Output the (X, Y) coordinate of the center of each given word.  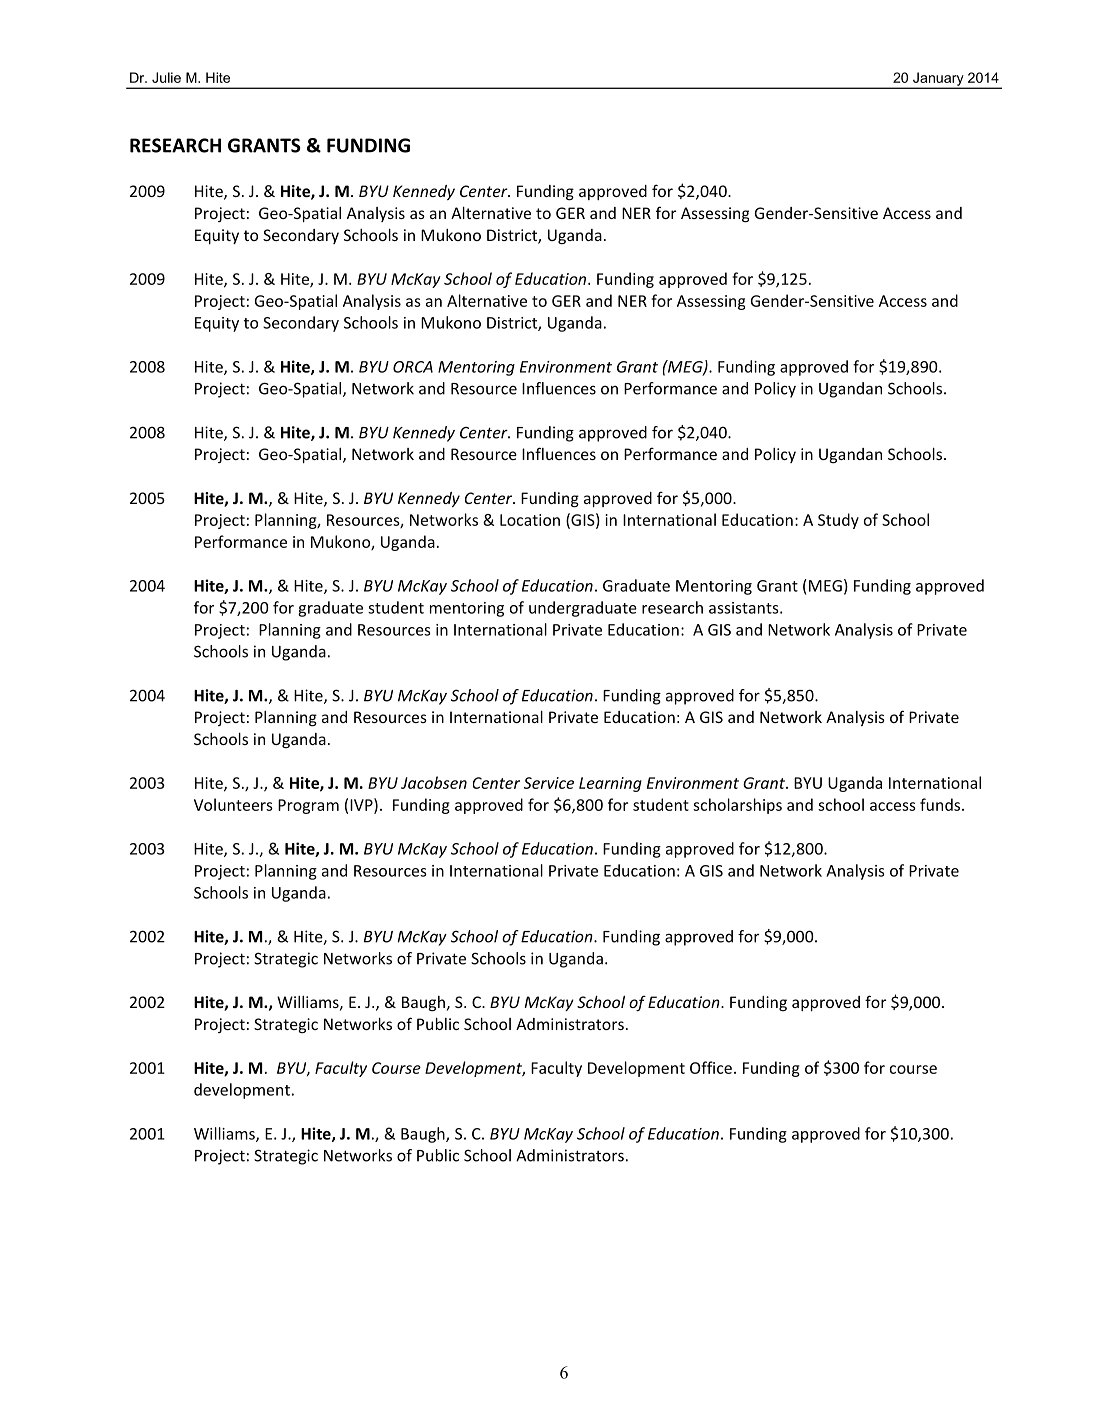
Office (711, 1067)
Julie (166, 77)
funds (941, 804)
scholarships (737, 806)
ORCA (413, 367)
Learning (610, 784)
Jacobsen (434, 782)
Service (549, 783)
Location (530, 520)
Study (838, 521)
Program (308, 806)
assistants (745, 608)
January (938, 80)
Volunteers (233, 804)
